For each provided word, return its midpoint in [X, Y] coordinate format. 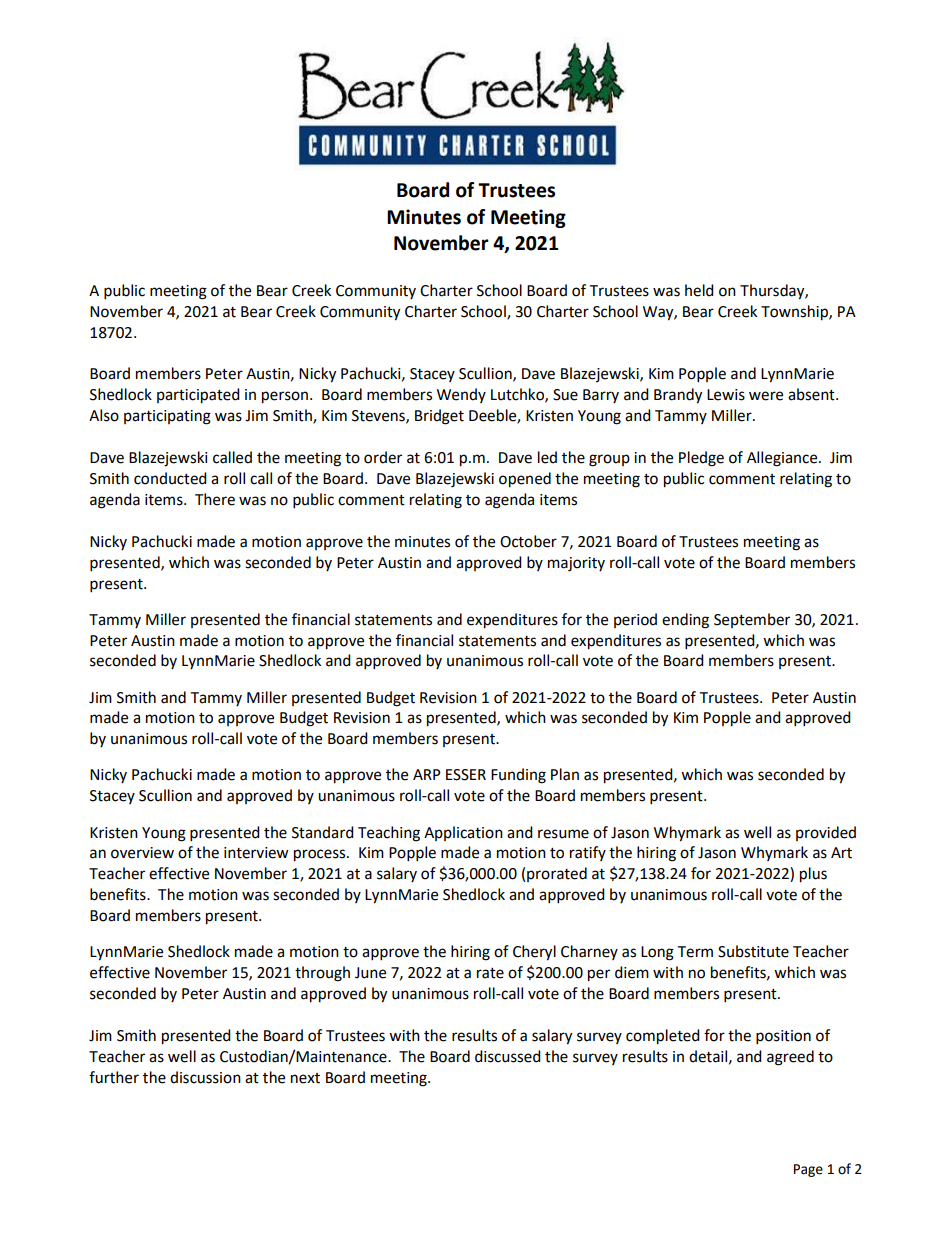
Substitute [753, 951]
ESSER [466, 775]
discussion [205, 1077]
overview [142, 853]
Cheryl [534, 953]
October [528, 541]
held [699, 290]
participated [198, 396]
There [215, 499]
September [752, 620]
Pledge [701, 459]
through [322, 974]
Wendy [461, 395]
